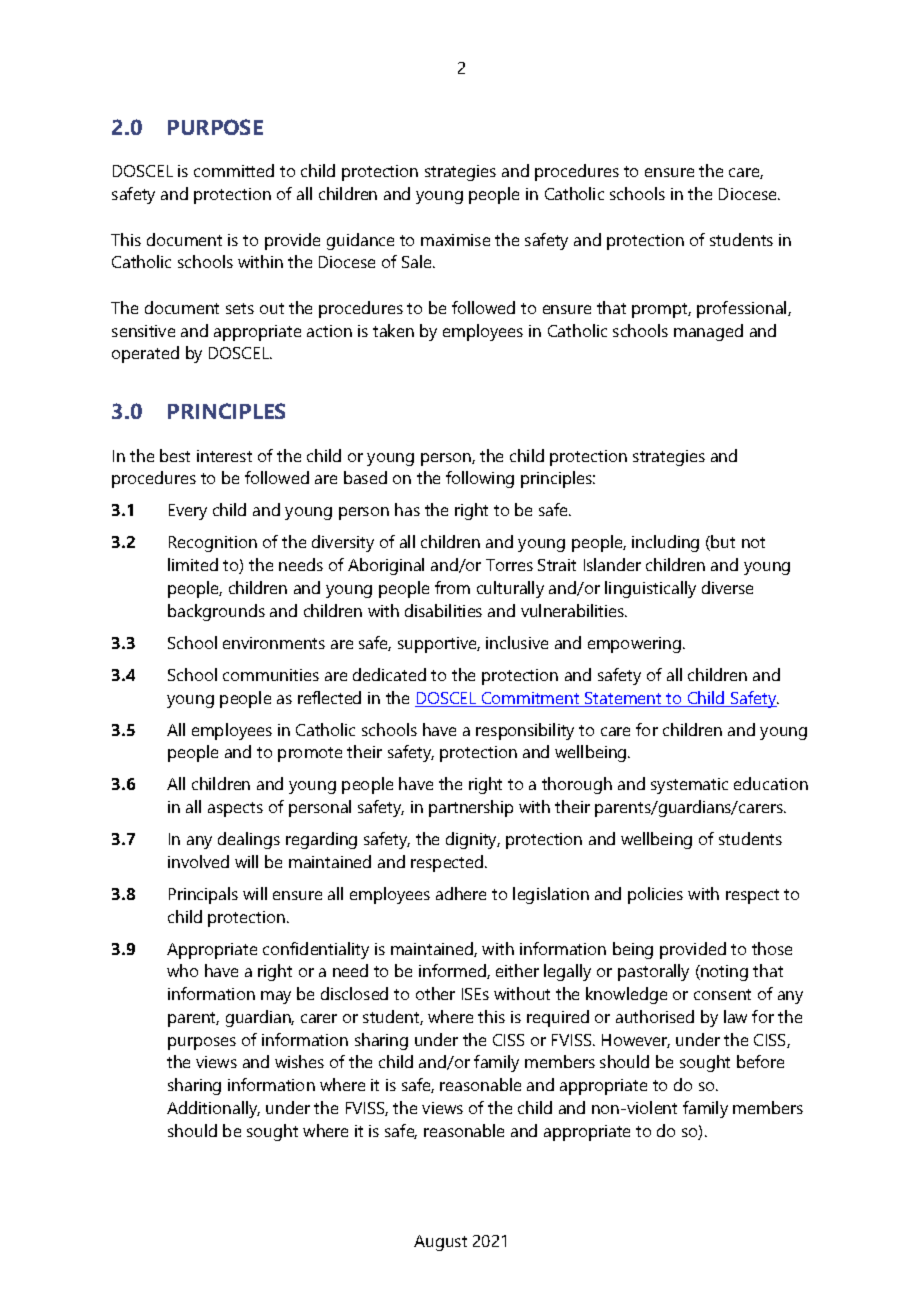 The width and height of the screenshot is (924, 1308). I want to click on communities, so click(271, 675).
